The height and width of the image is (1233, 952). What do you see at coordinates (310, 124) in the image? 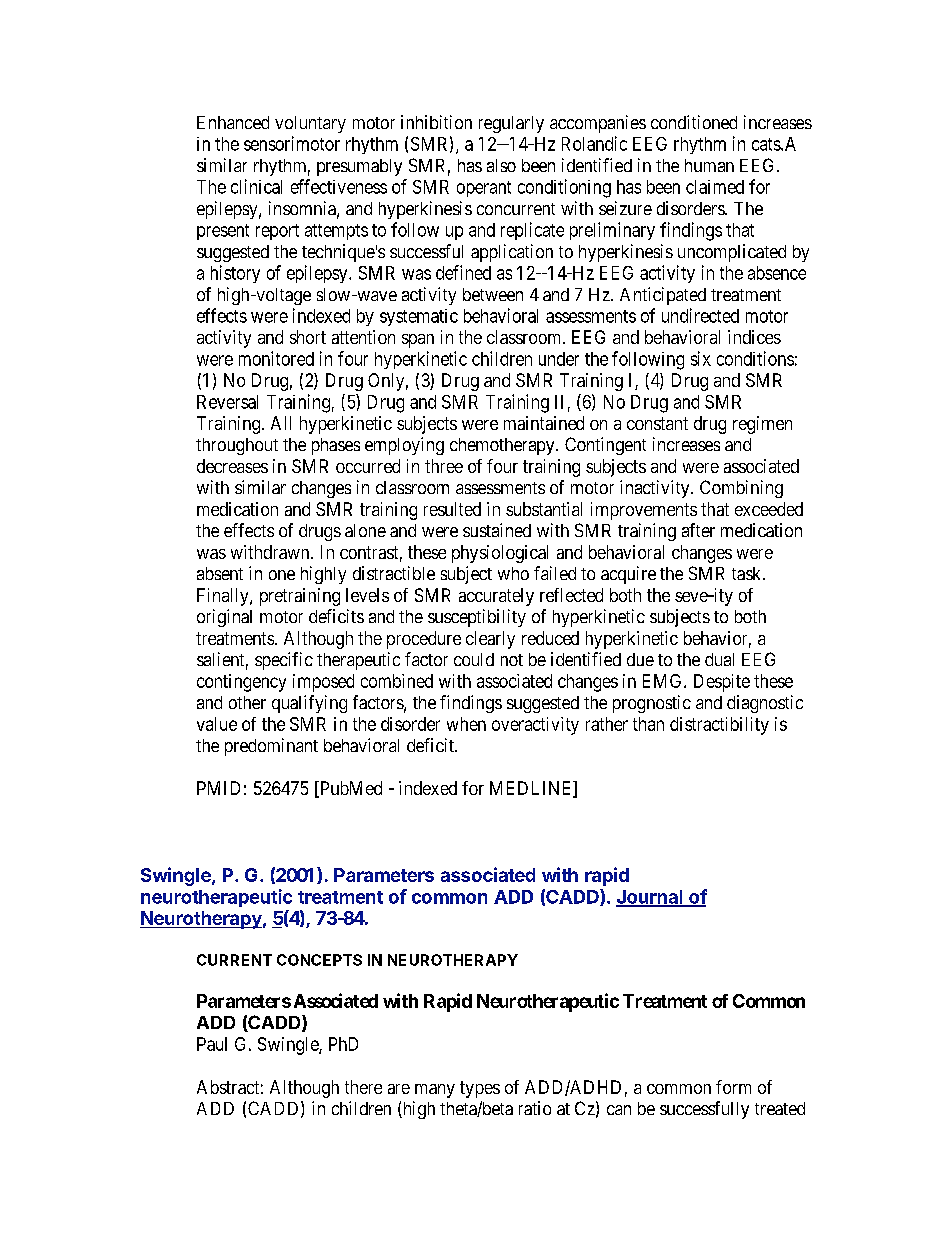
I see `voluntary` at bounding box center [310, 124].
